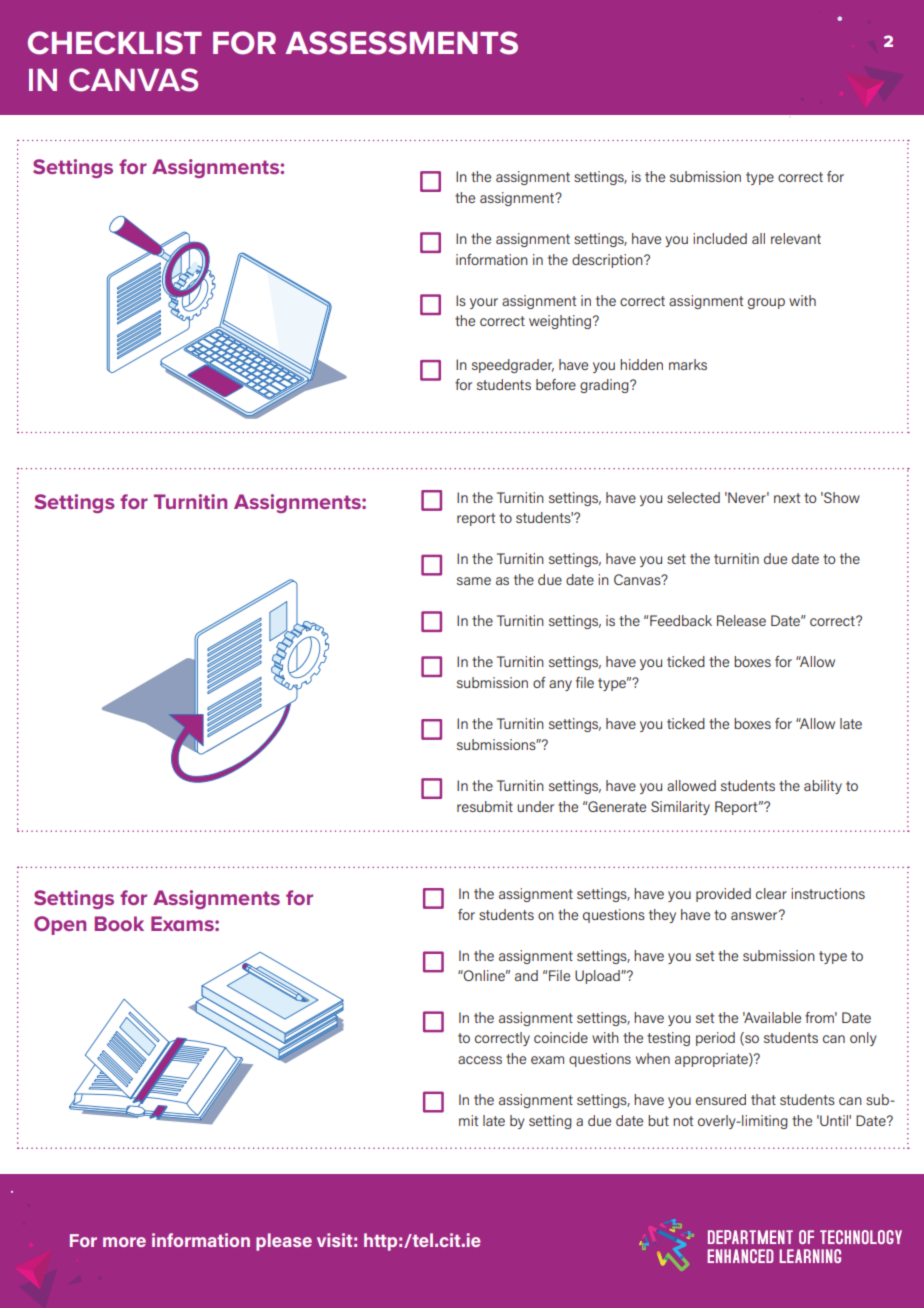  I want to click on ASSESSMENTS, so click(401, 43).
